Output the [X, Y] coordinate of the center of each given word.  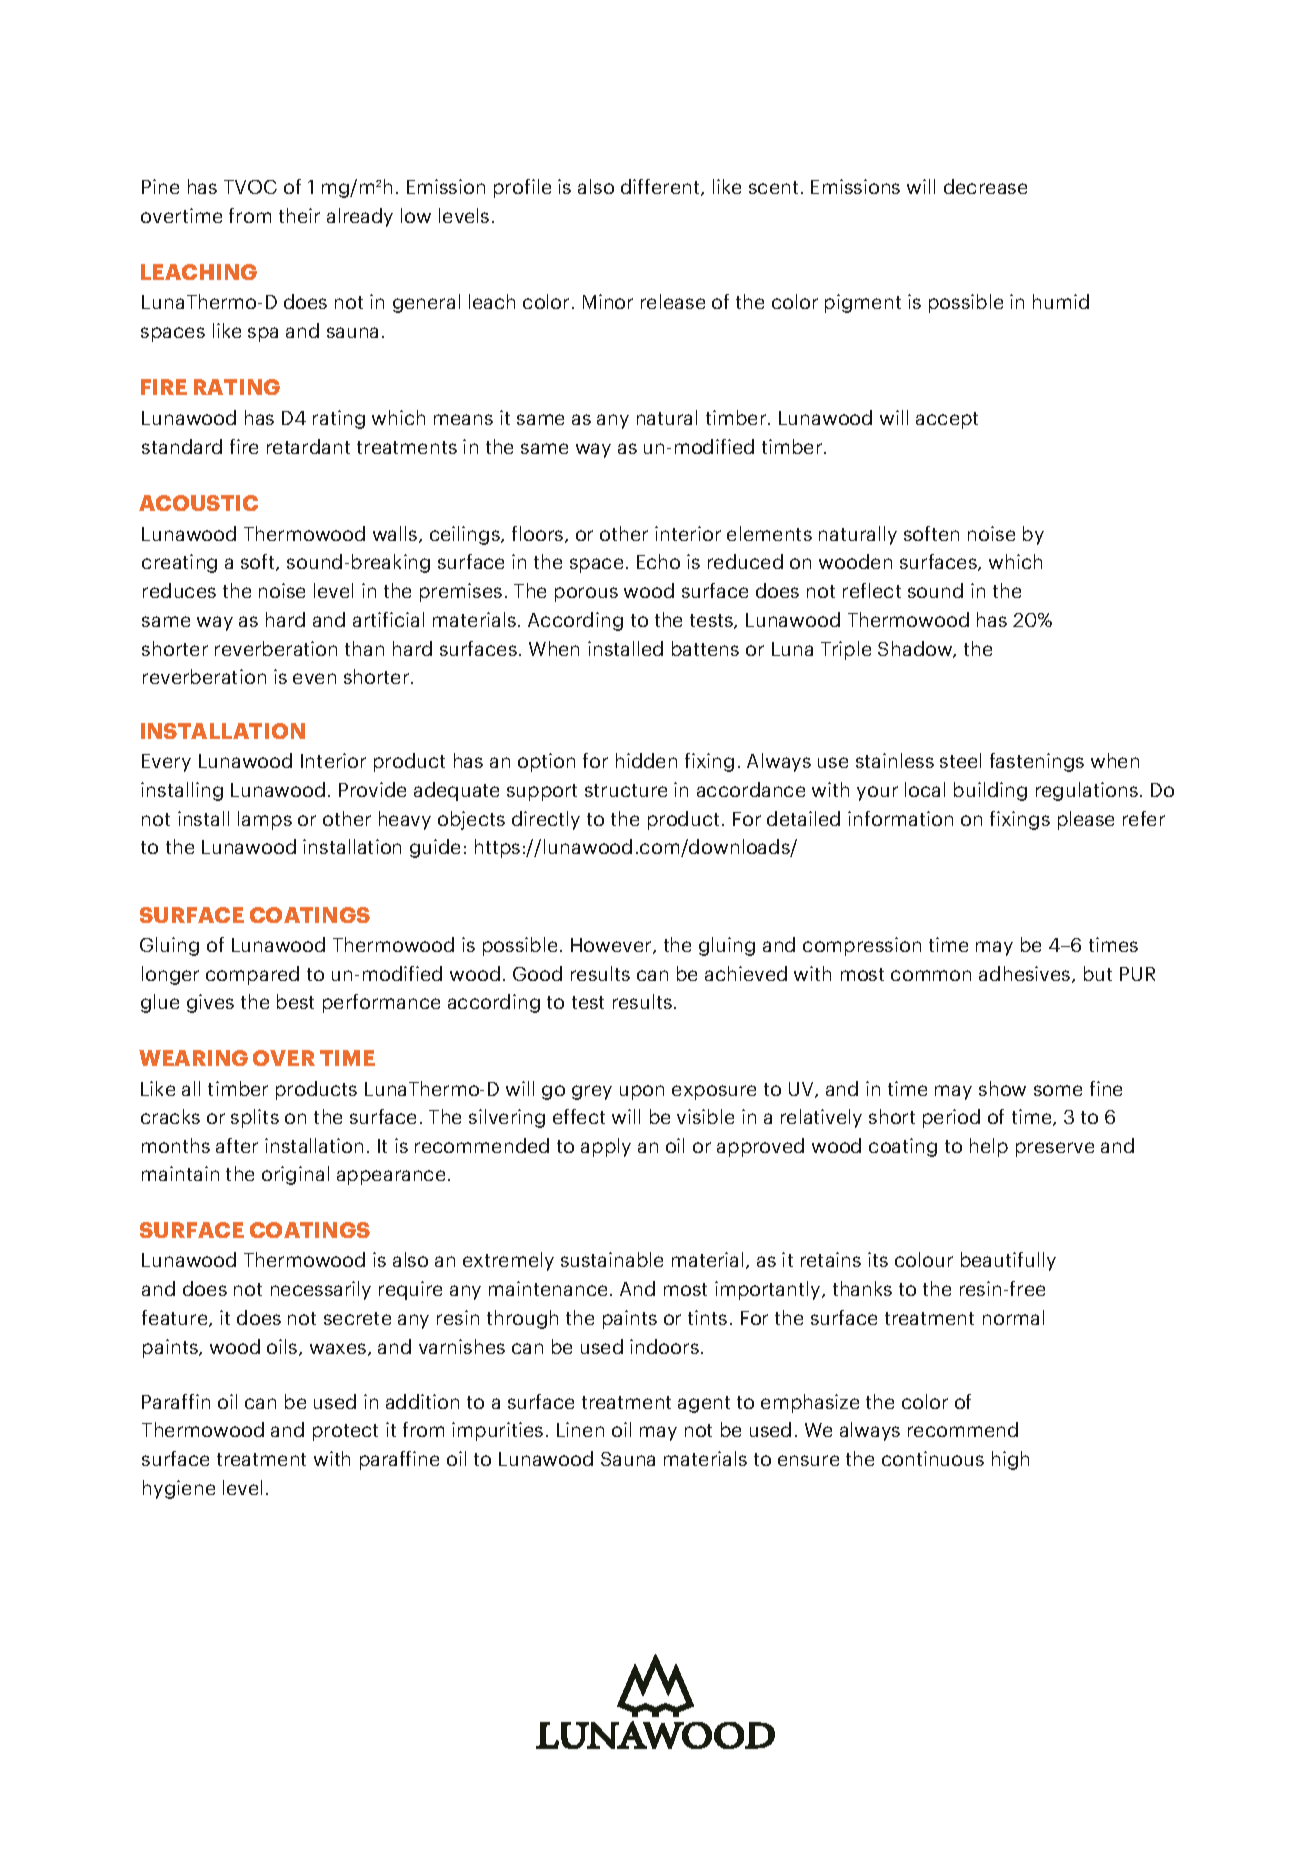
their [299, 215]
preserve [1055, 1149]
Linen [580, 1429]
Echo [658, 561]
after [237, 1145]
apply [606, 1147]
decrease [985, 186]
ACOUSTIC [198, 503]
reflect [872, 590]
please [1086, 820]
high [1010, 1460]
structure [626, 790]
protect [345, 1432]
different [661, 187]
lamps [265, 820]
